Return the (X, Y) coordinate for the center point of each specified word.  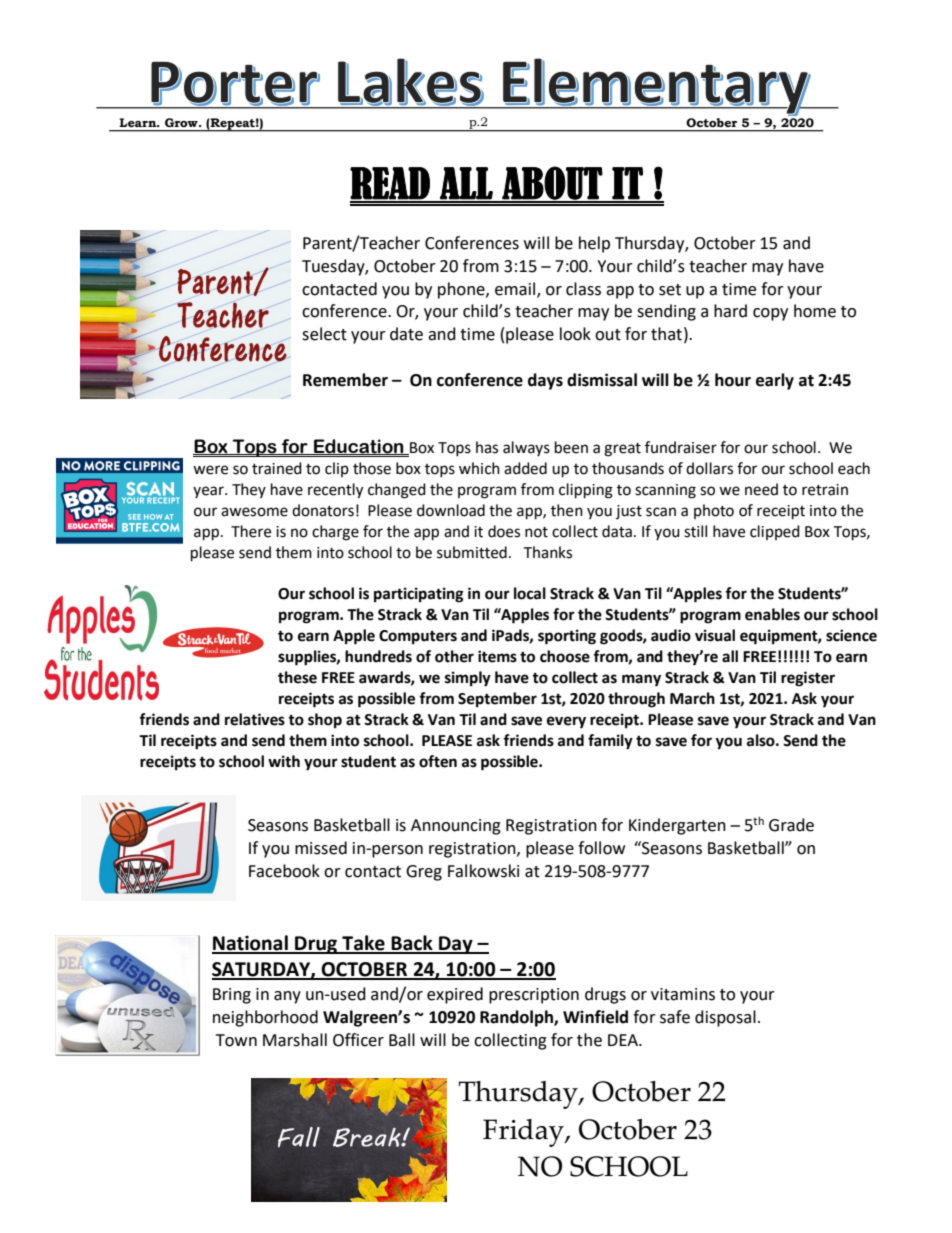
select (324, 334)
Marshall (295, 1040)
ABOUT (552, 184)
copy (770, 314)
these (297, 677)
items (497, 656)
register (808, 679)
